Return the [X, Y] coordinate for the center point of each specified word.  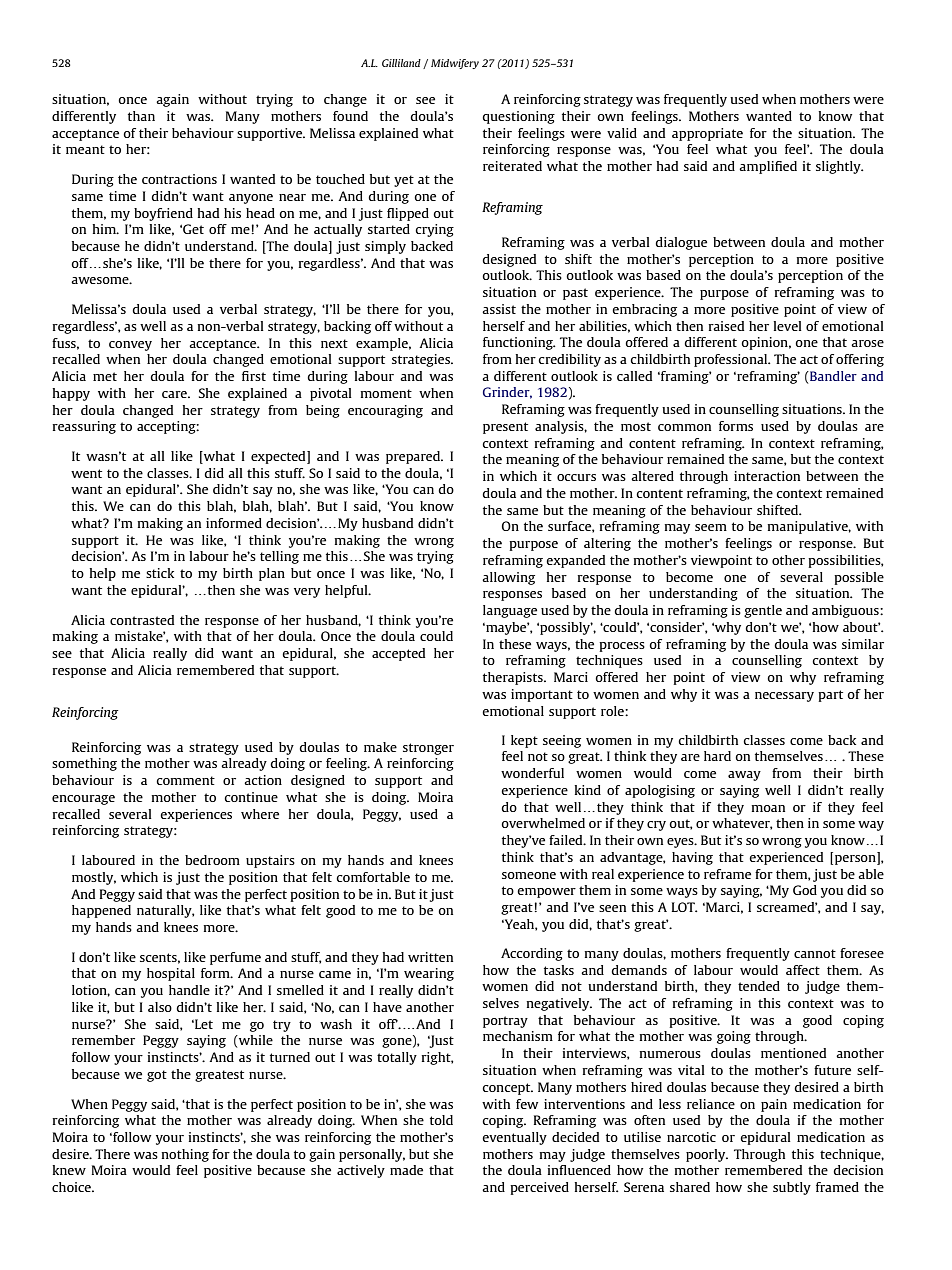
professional [732, 360]
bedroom [212, 860]
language [510, 611]
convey [130, 346]
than [141, 116]
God [805, 890]
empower [546, 893]
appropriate [707, 134]
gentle [763, 611]
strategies [422, 360]
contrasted [142, 620]
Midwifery [455, 64]
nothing [185, 1155]
